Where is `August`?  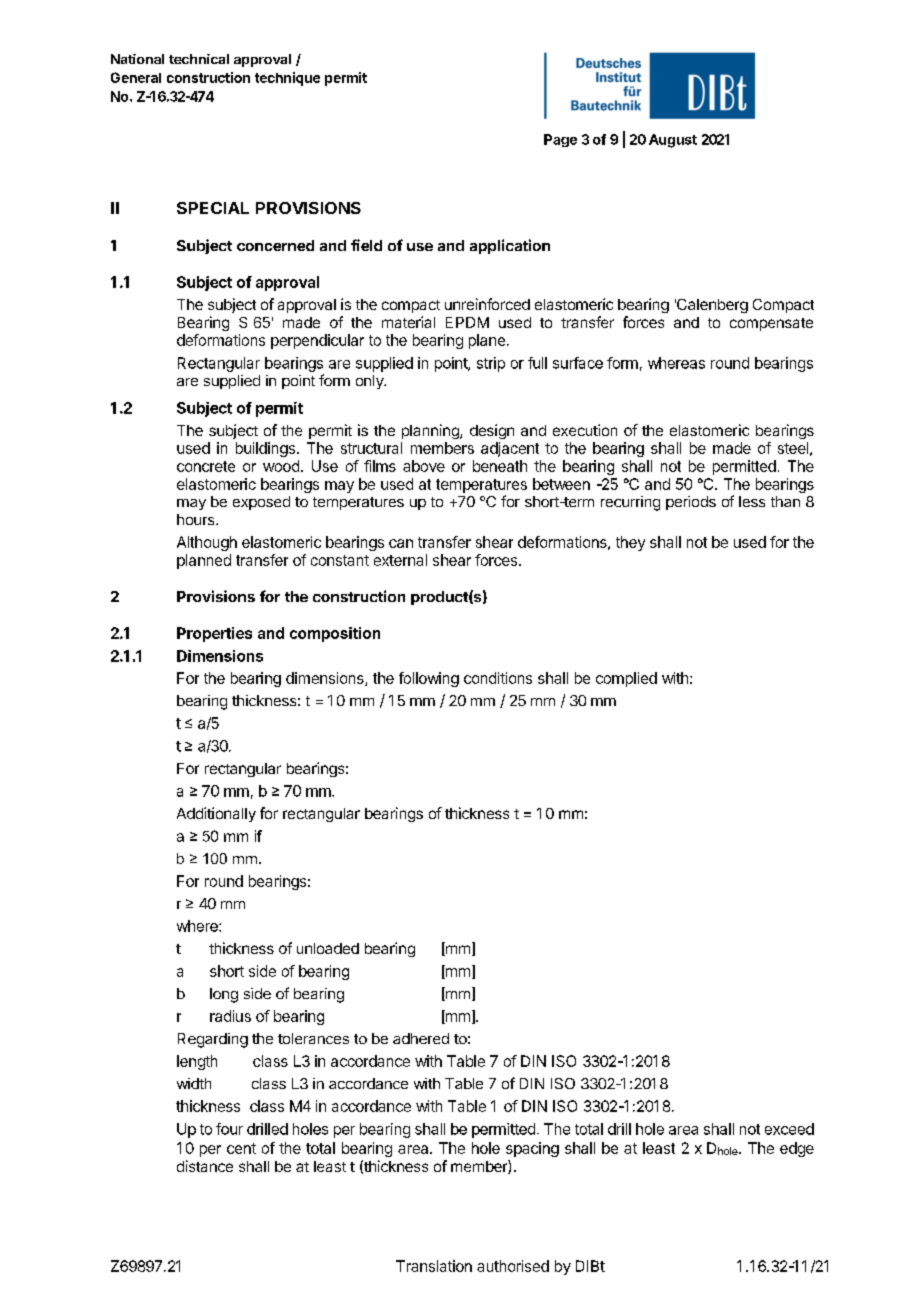 August is located at coordinates (673, 141).
